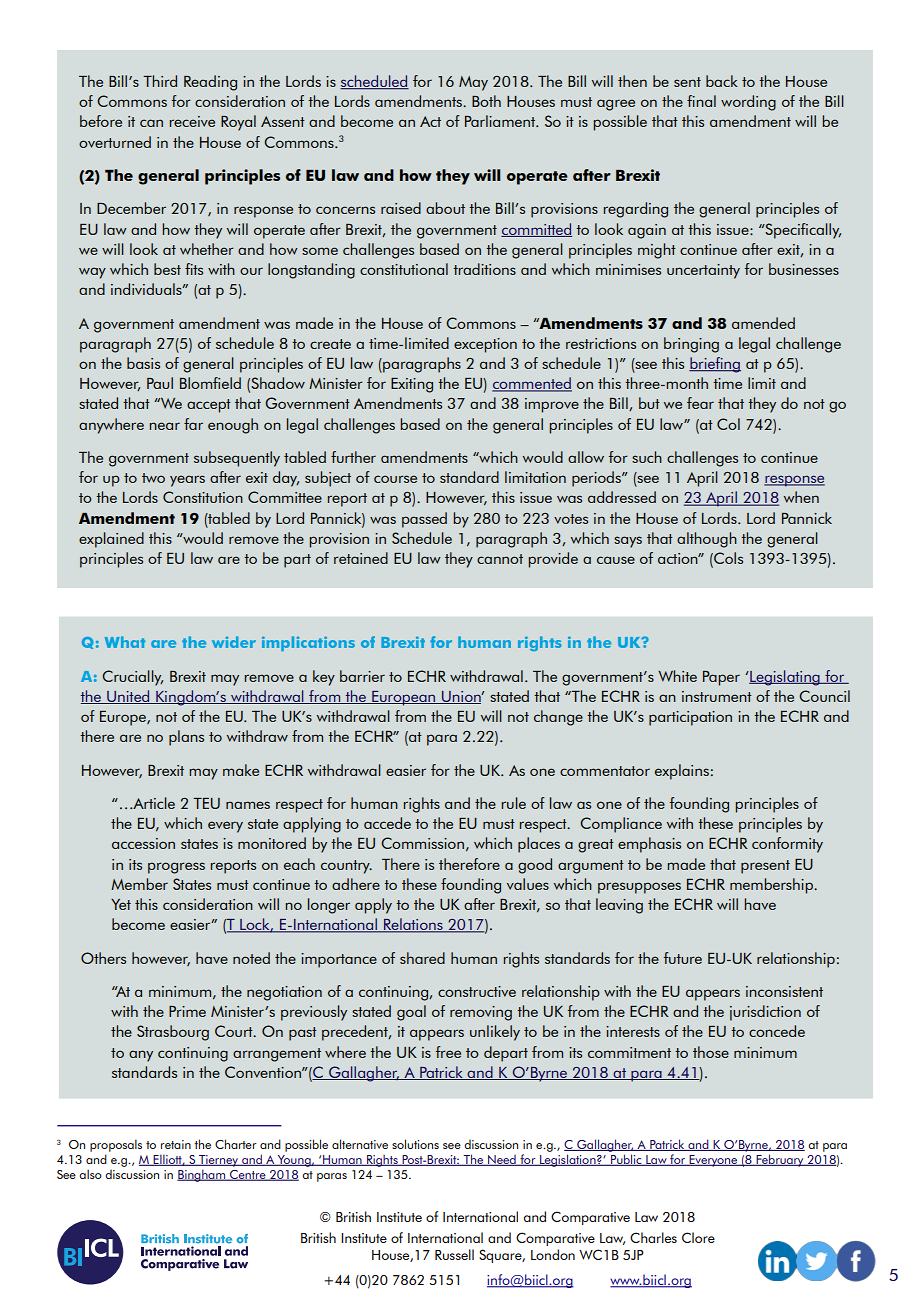 This screenshot has width=924, height=1308. I want to click on passed, so click(424, 520).
